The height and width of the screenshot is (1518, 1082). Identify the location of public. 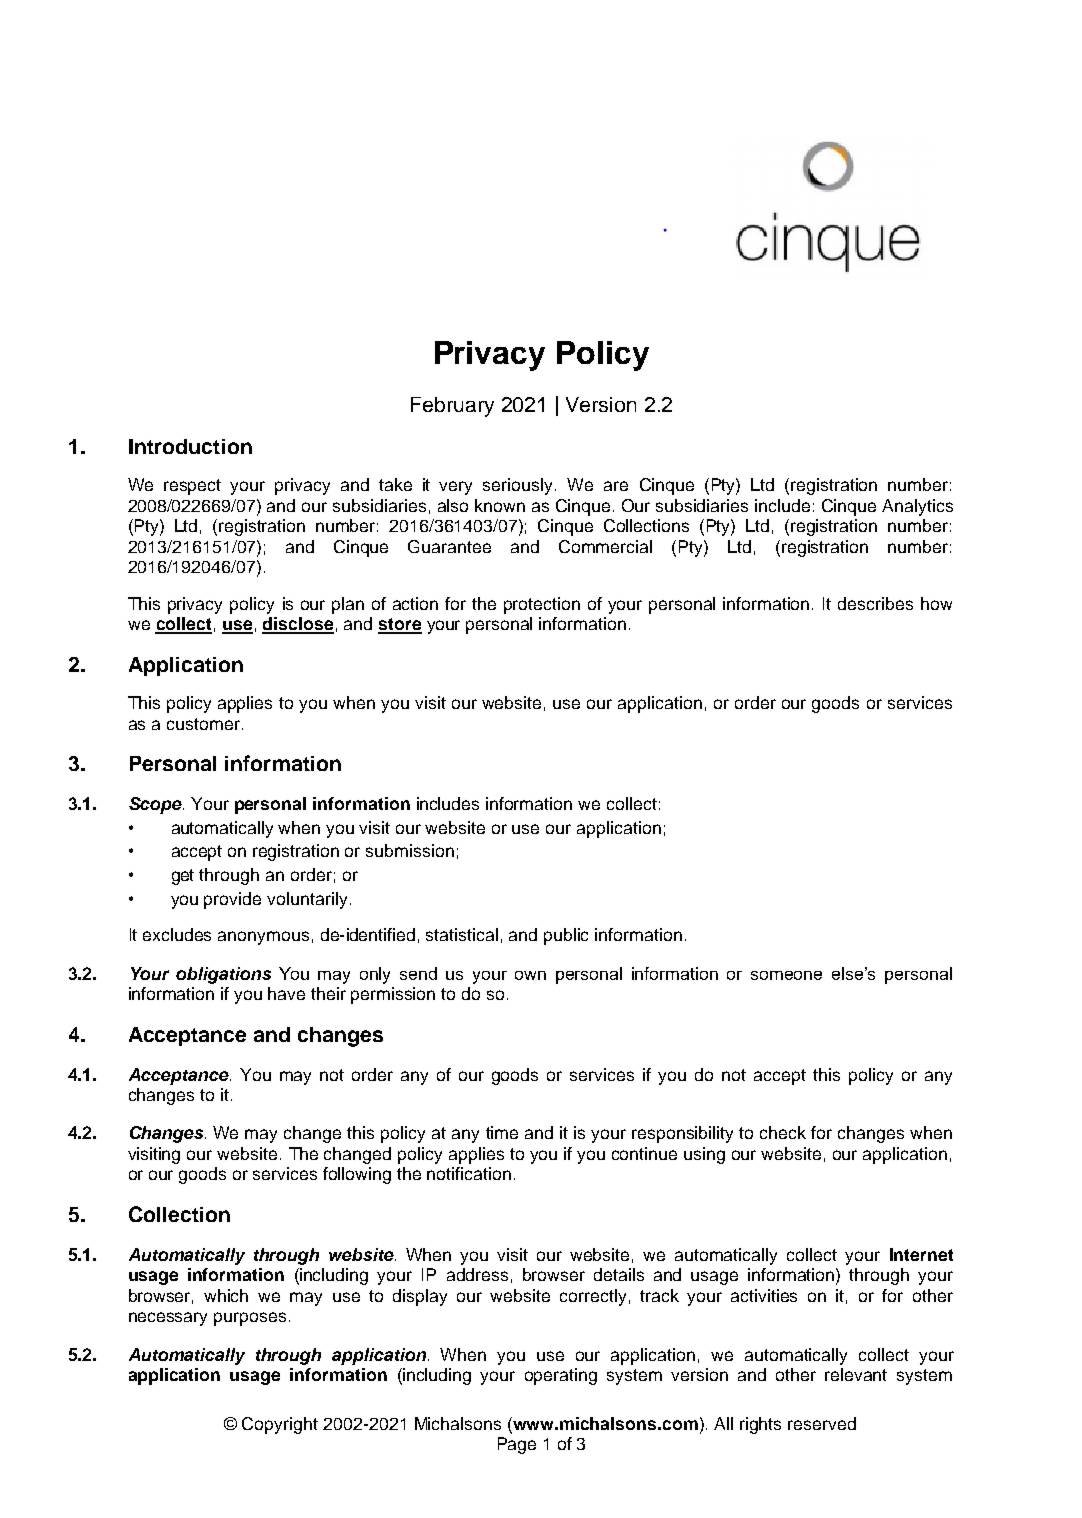
(566, 936).
